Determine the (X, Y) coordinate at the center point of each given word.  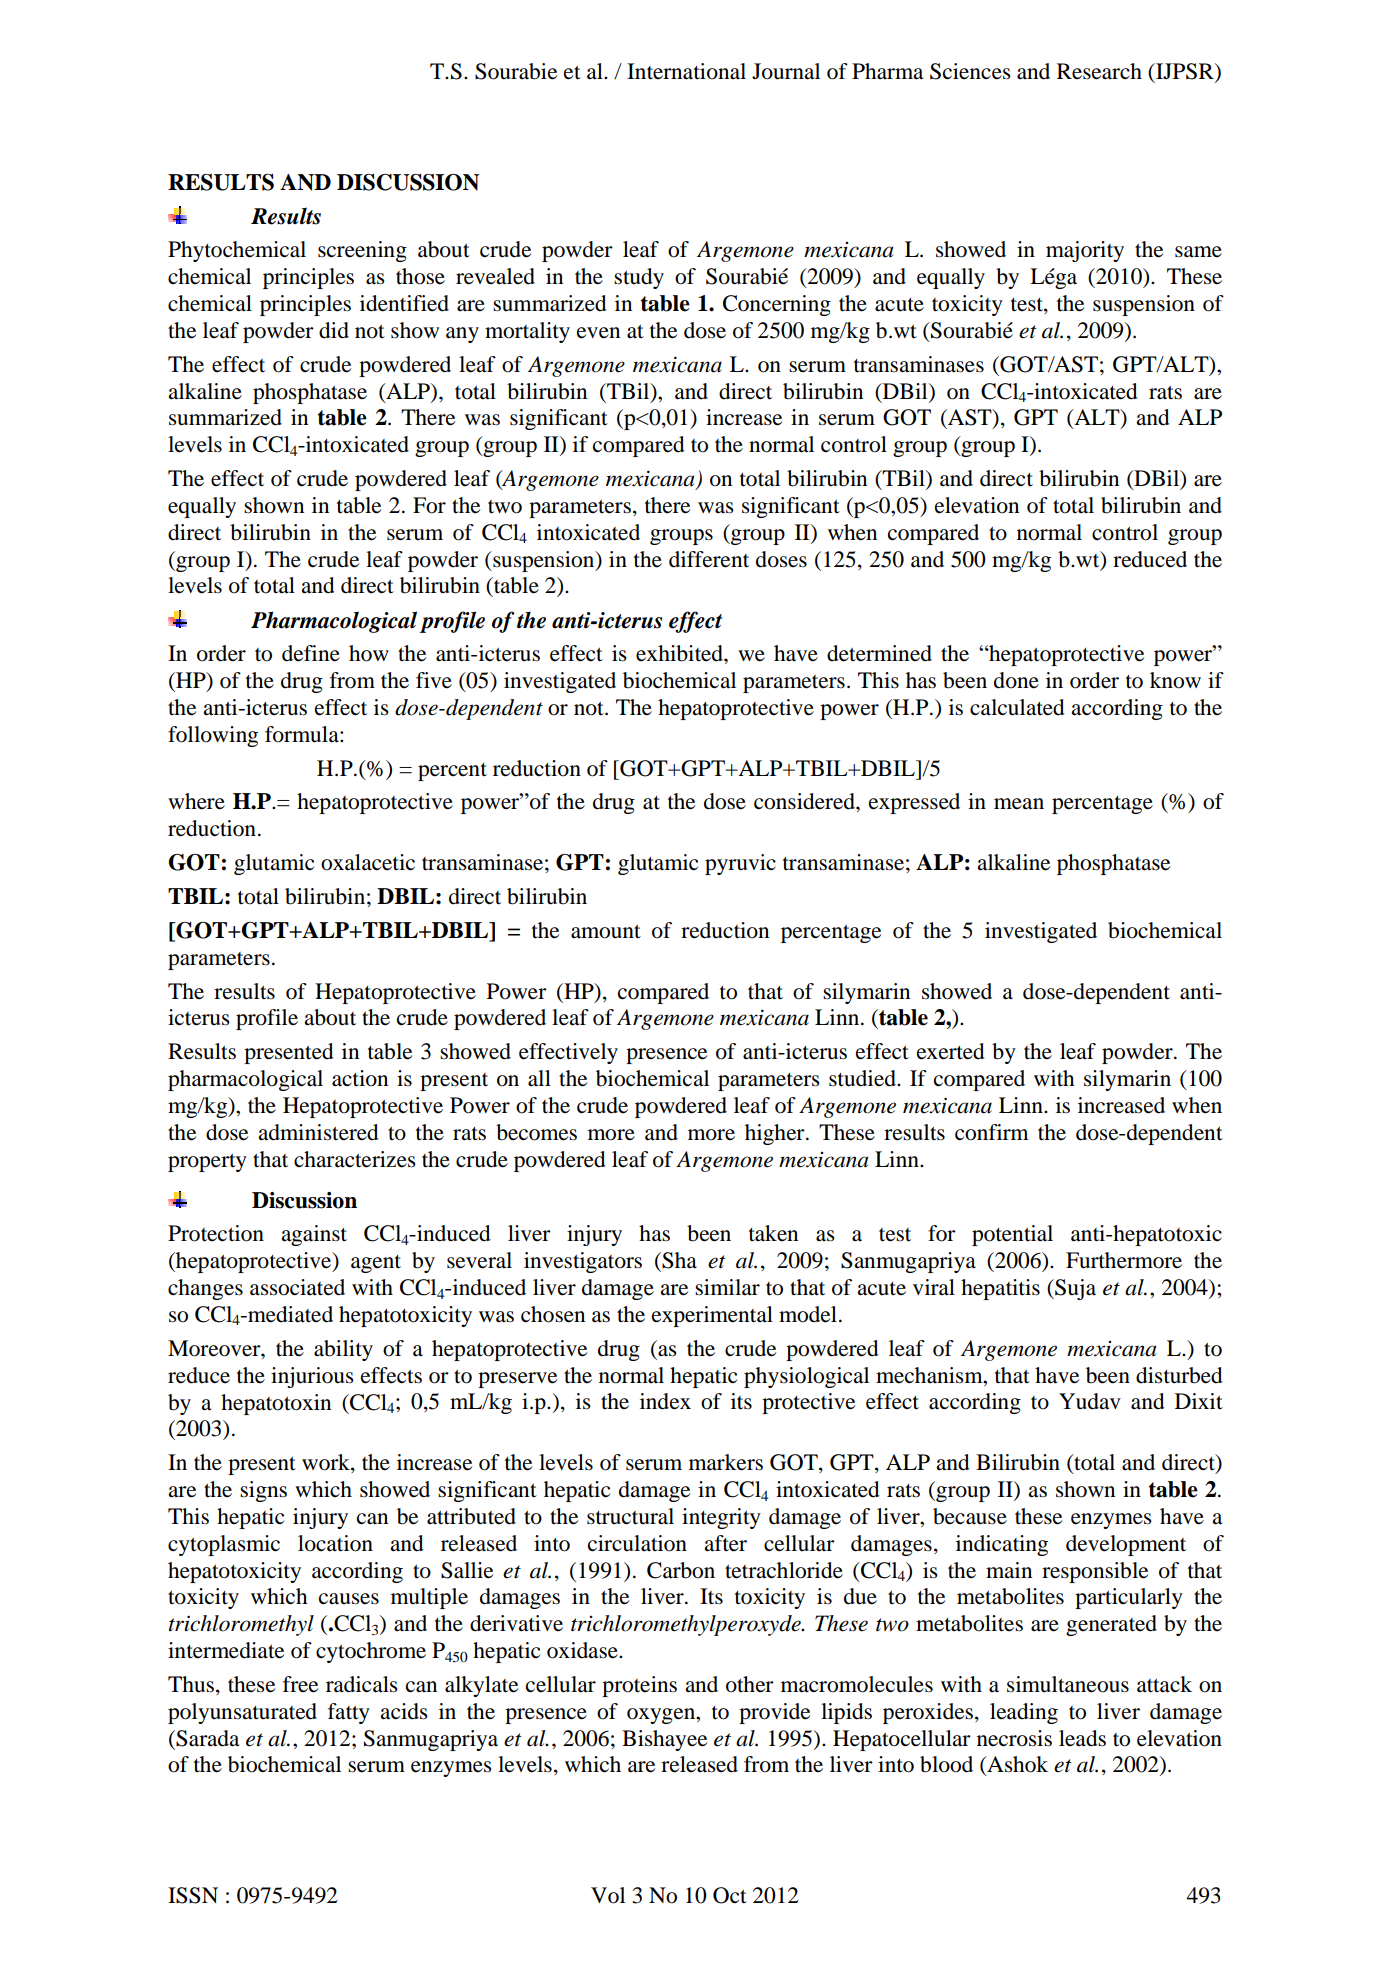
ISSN (193, 1895)
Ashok (1016, 1765)
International (686, 71)
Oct (730, 1895)
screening (362, 251)
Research (1099, 71)
